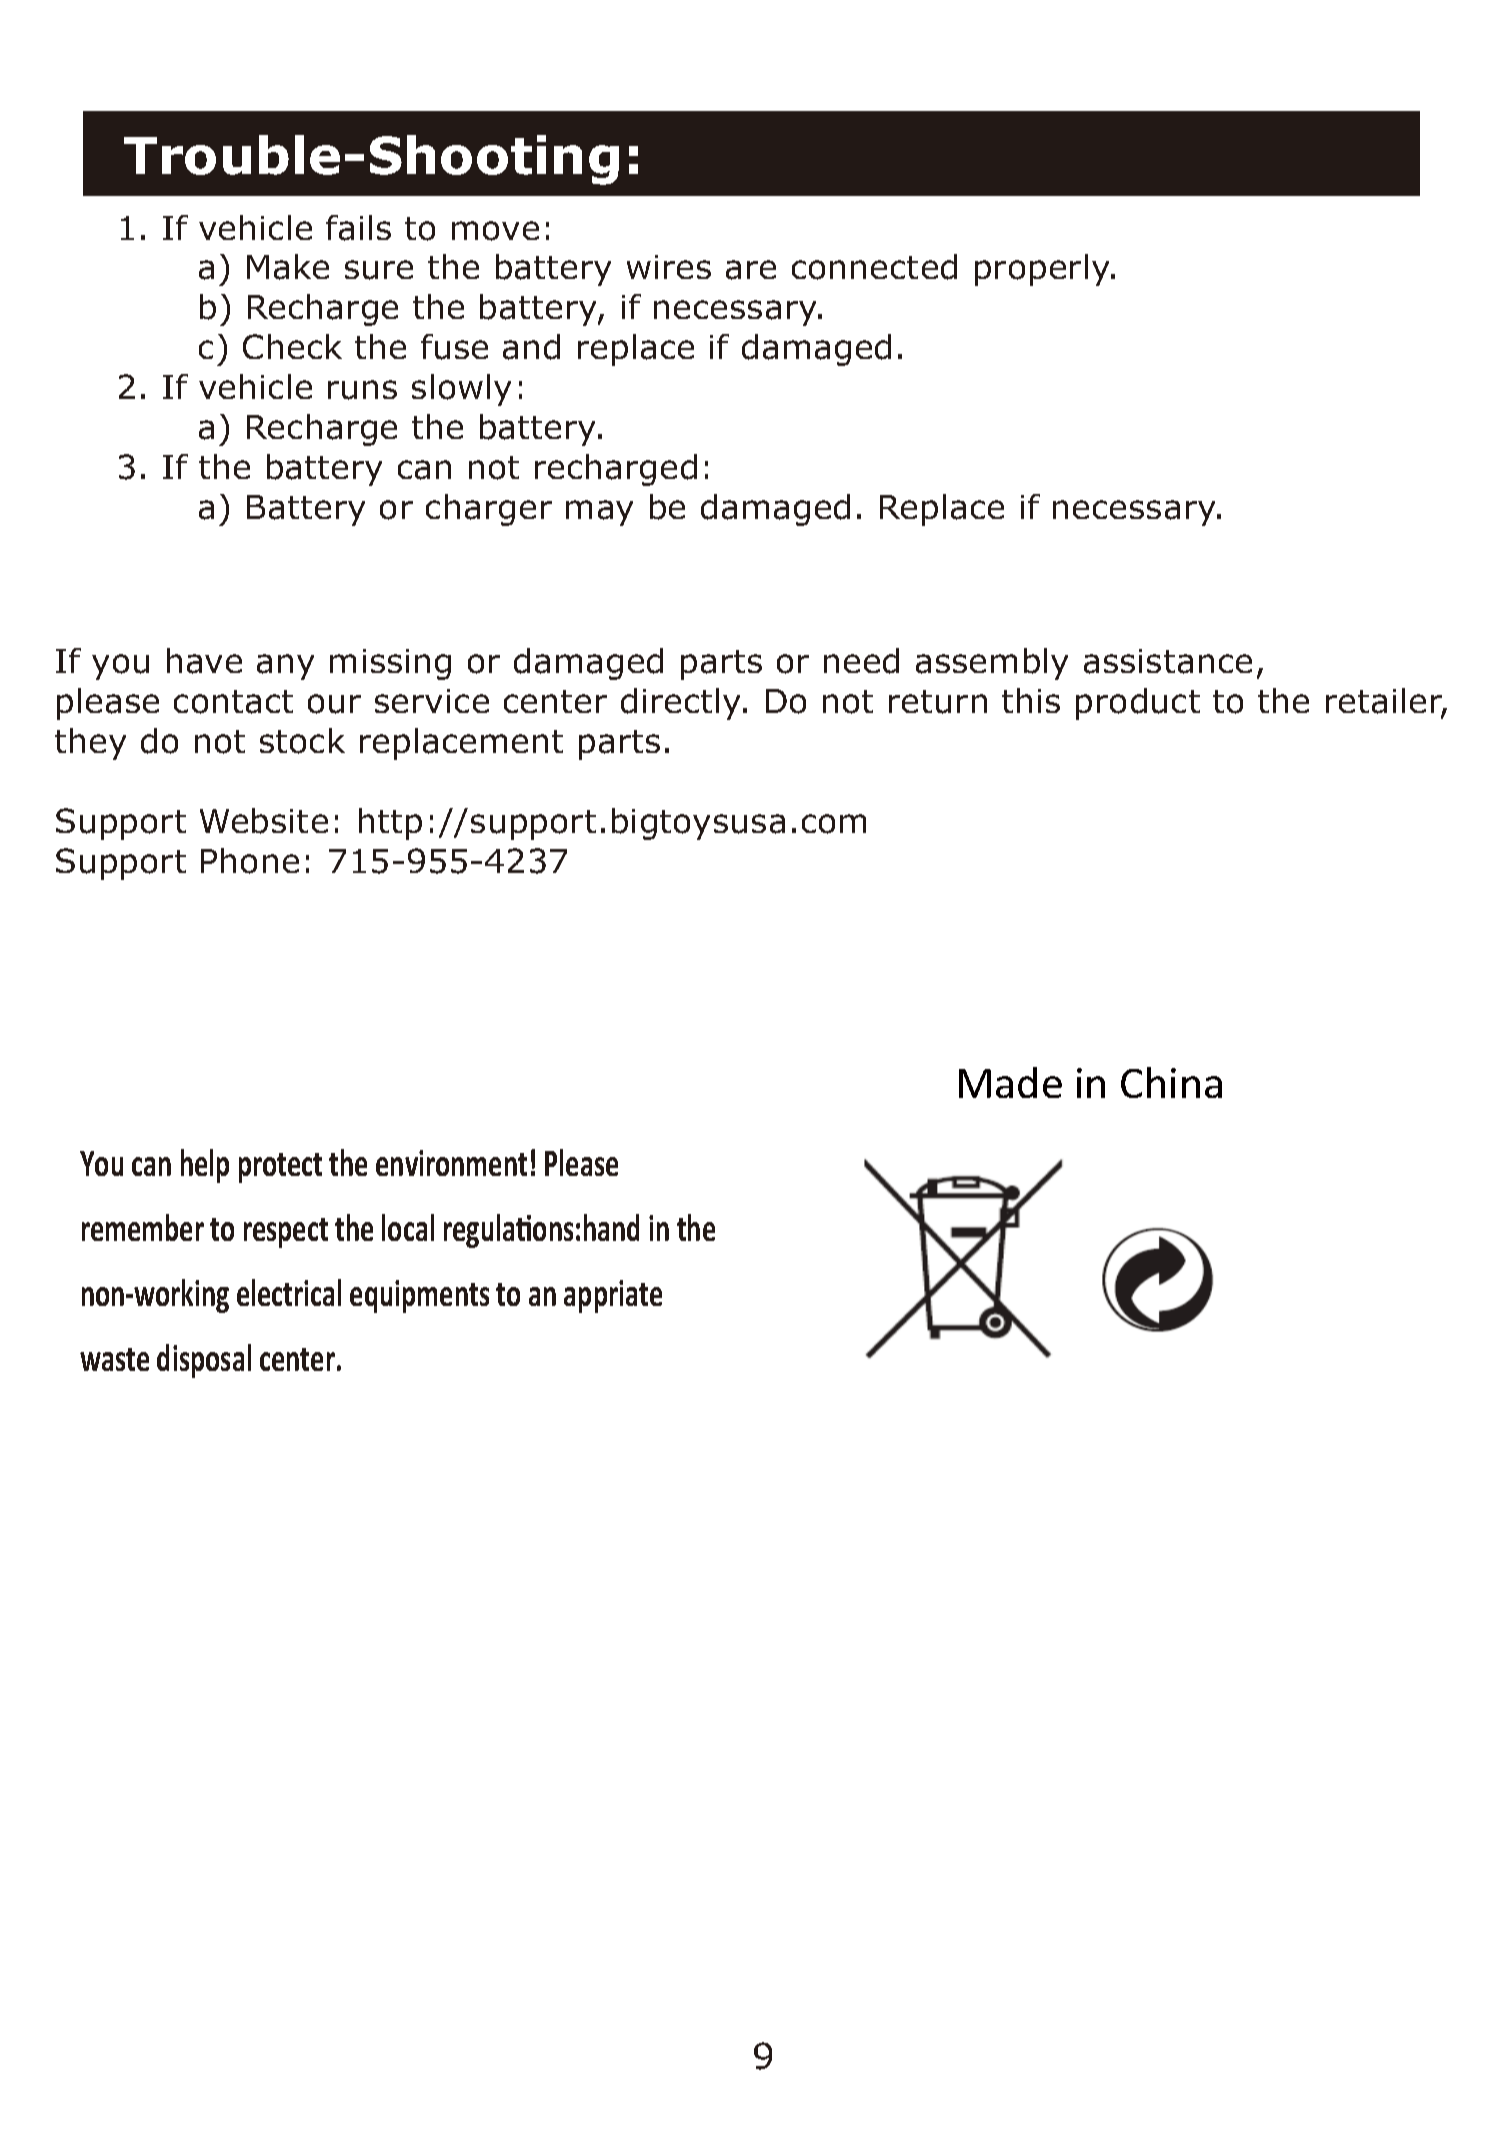 This screenshot has width=1504, height=2152. I want to click on directly, so click(682, 704).
